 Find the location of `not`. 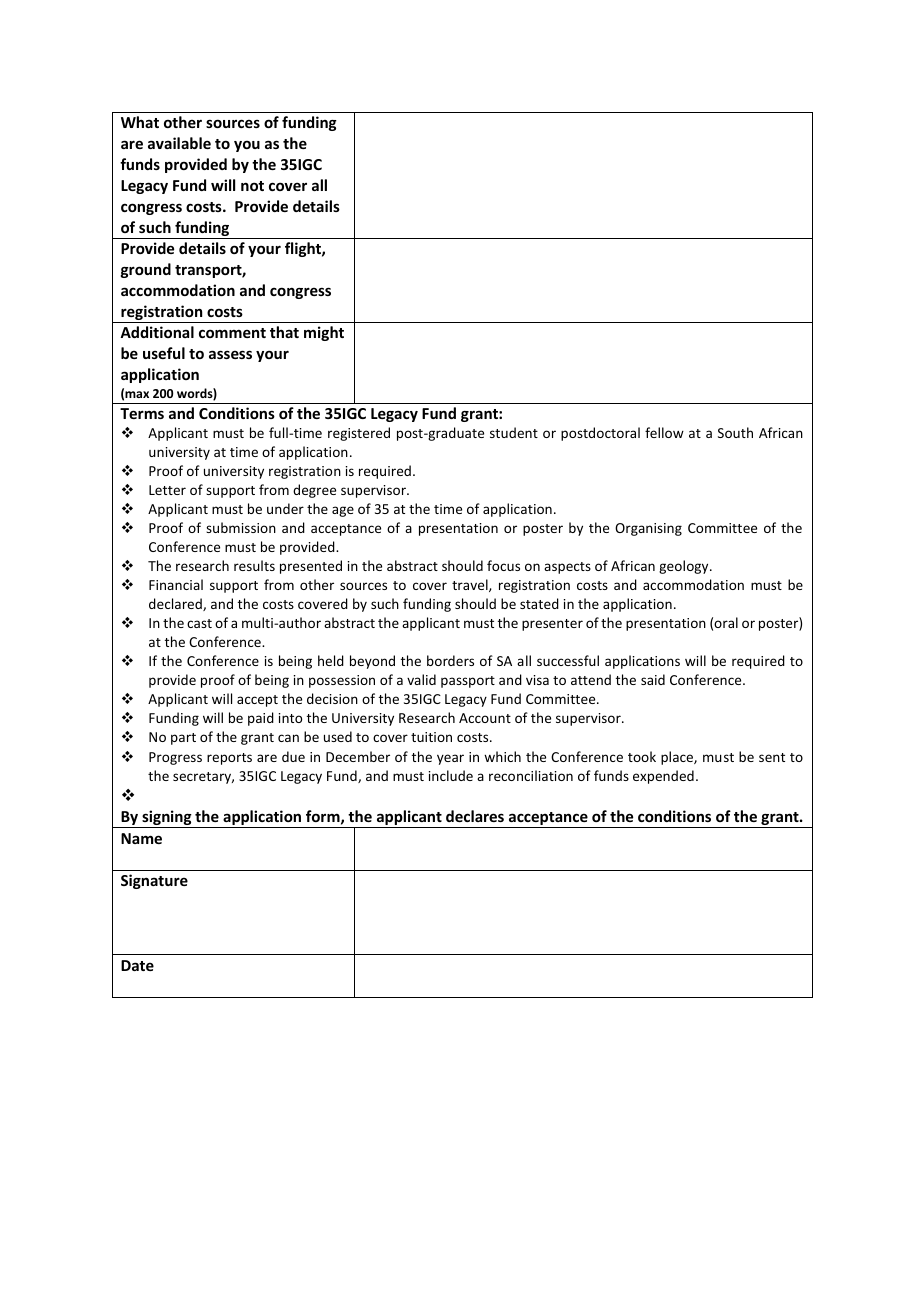

not is located at coordinates (252, 186).
